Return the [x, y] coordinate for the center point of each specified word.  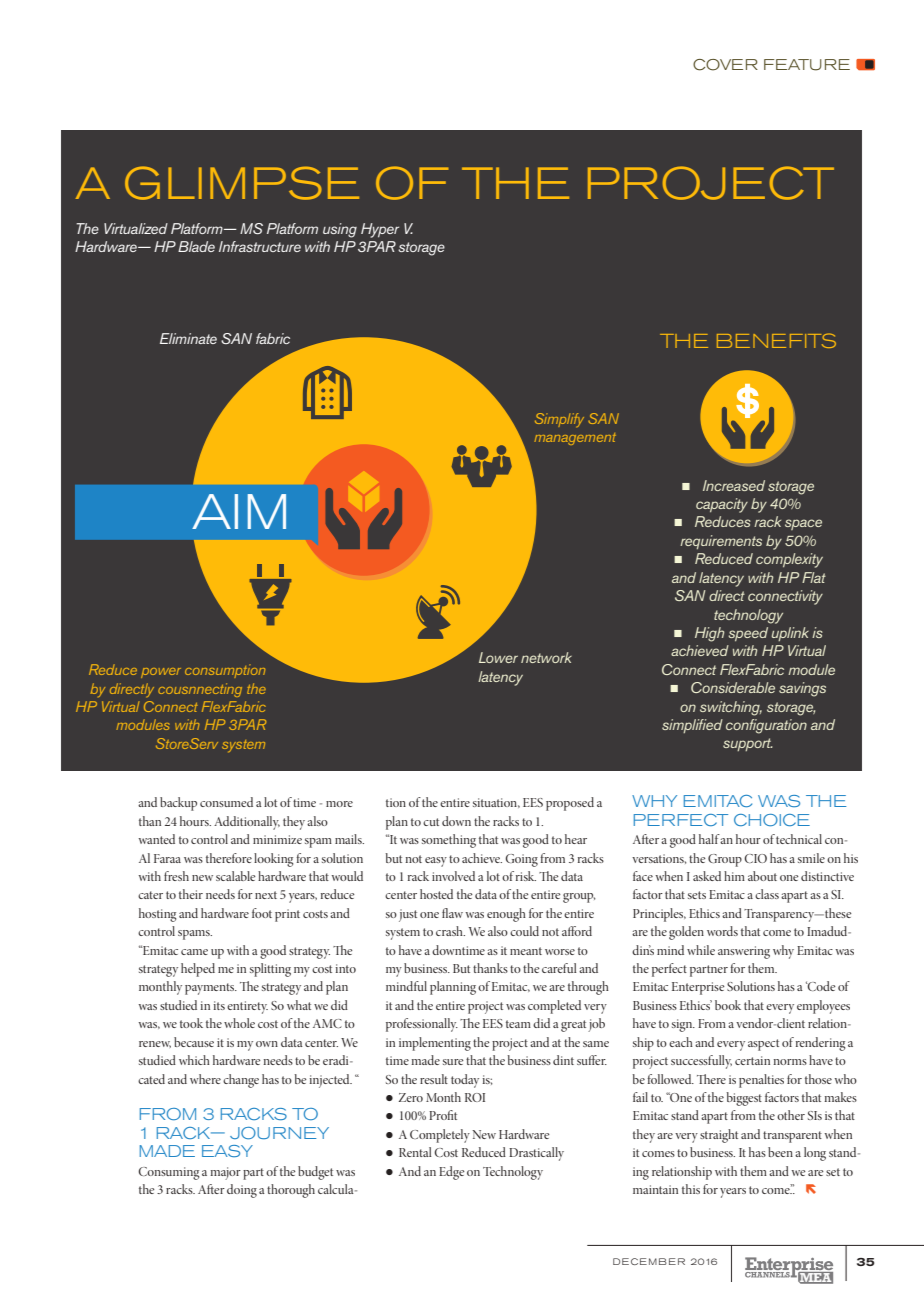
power [161, 673]
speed [748, 634]
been [780, 1152]
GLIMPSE [242, 183]
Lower [498, 657]
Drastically [536, 1154]
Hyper [380, 230]
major [225, 1173]
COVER [725, 65]
